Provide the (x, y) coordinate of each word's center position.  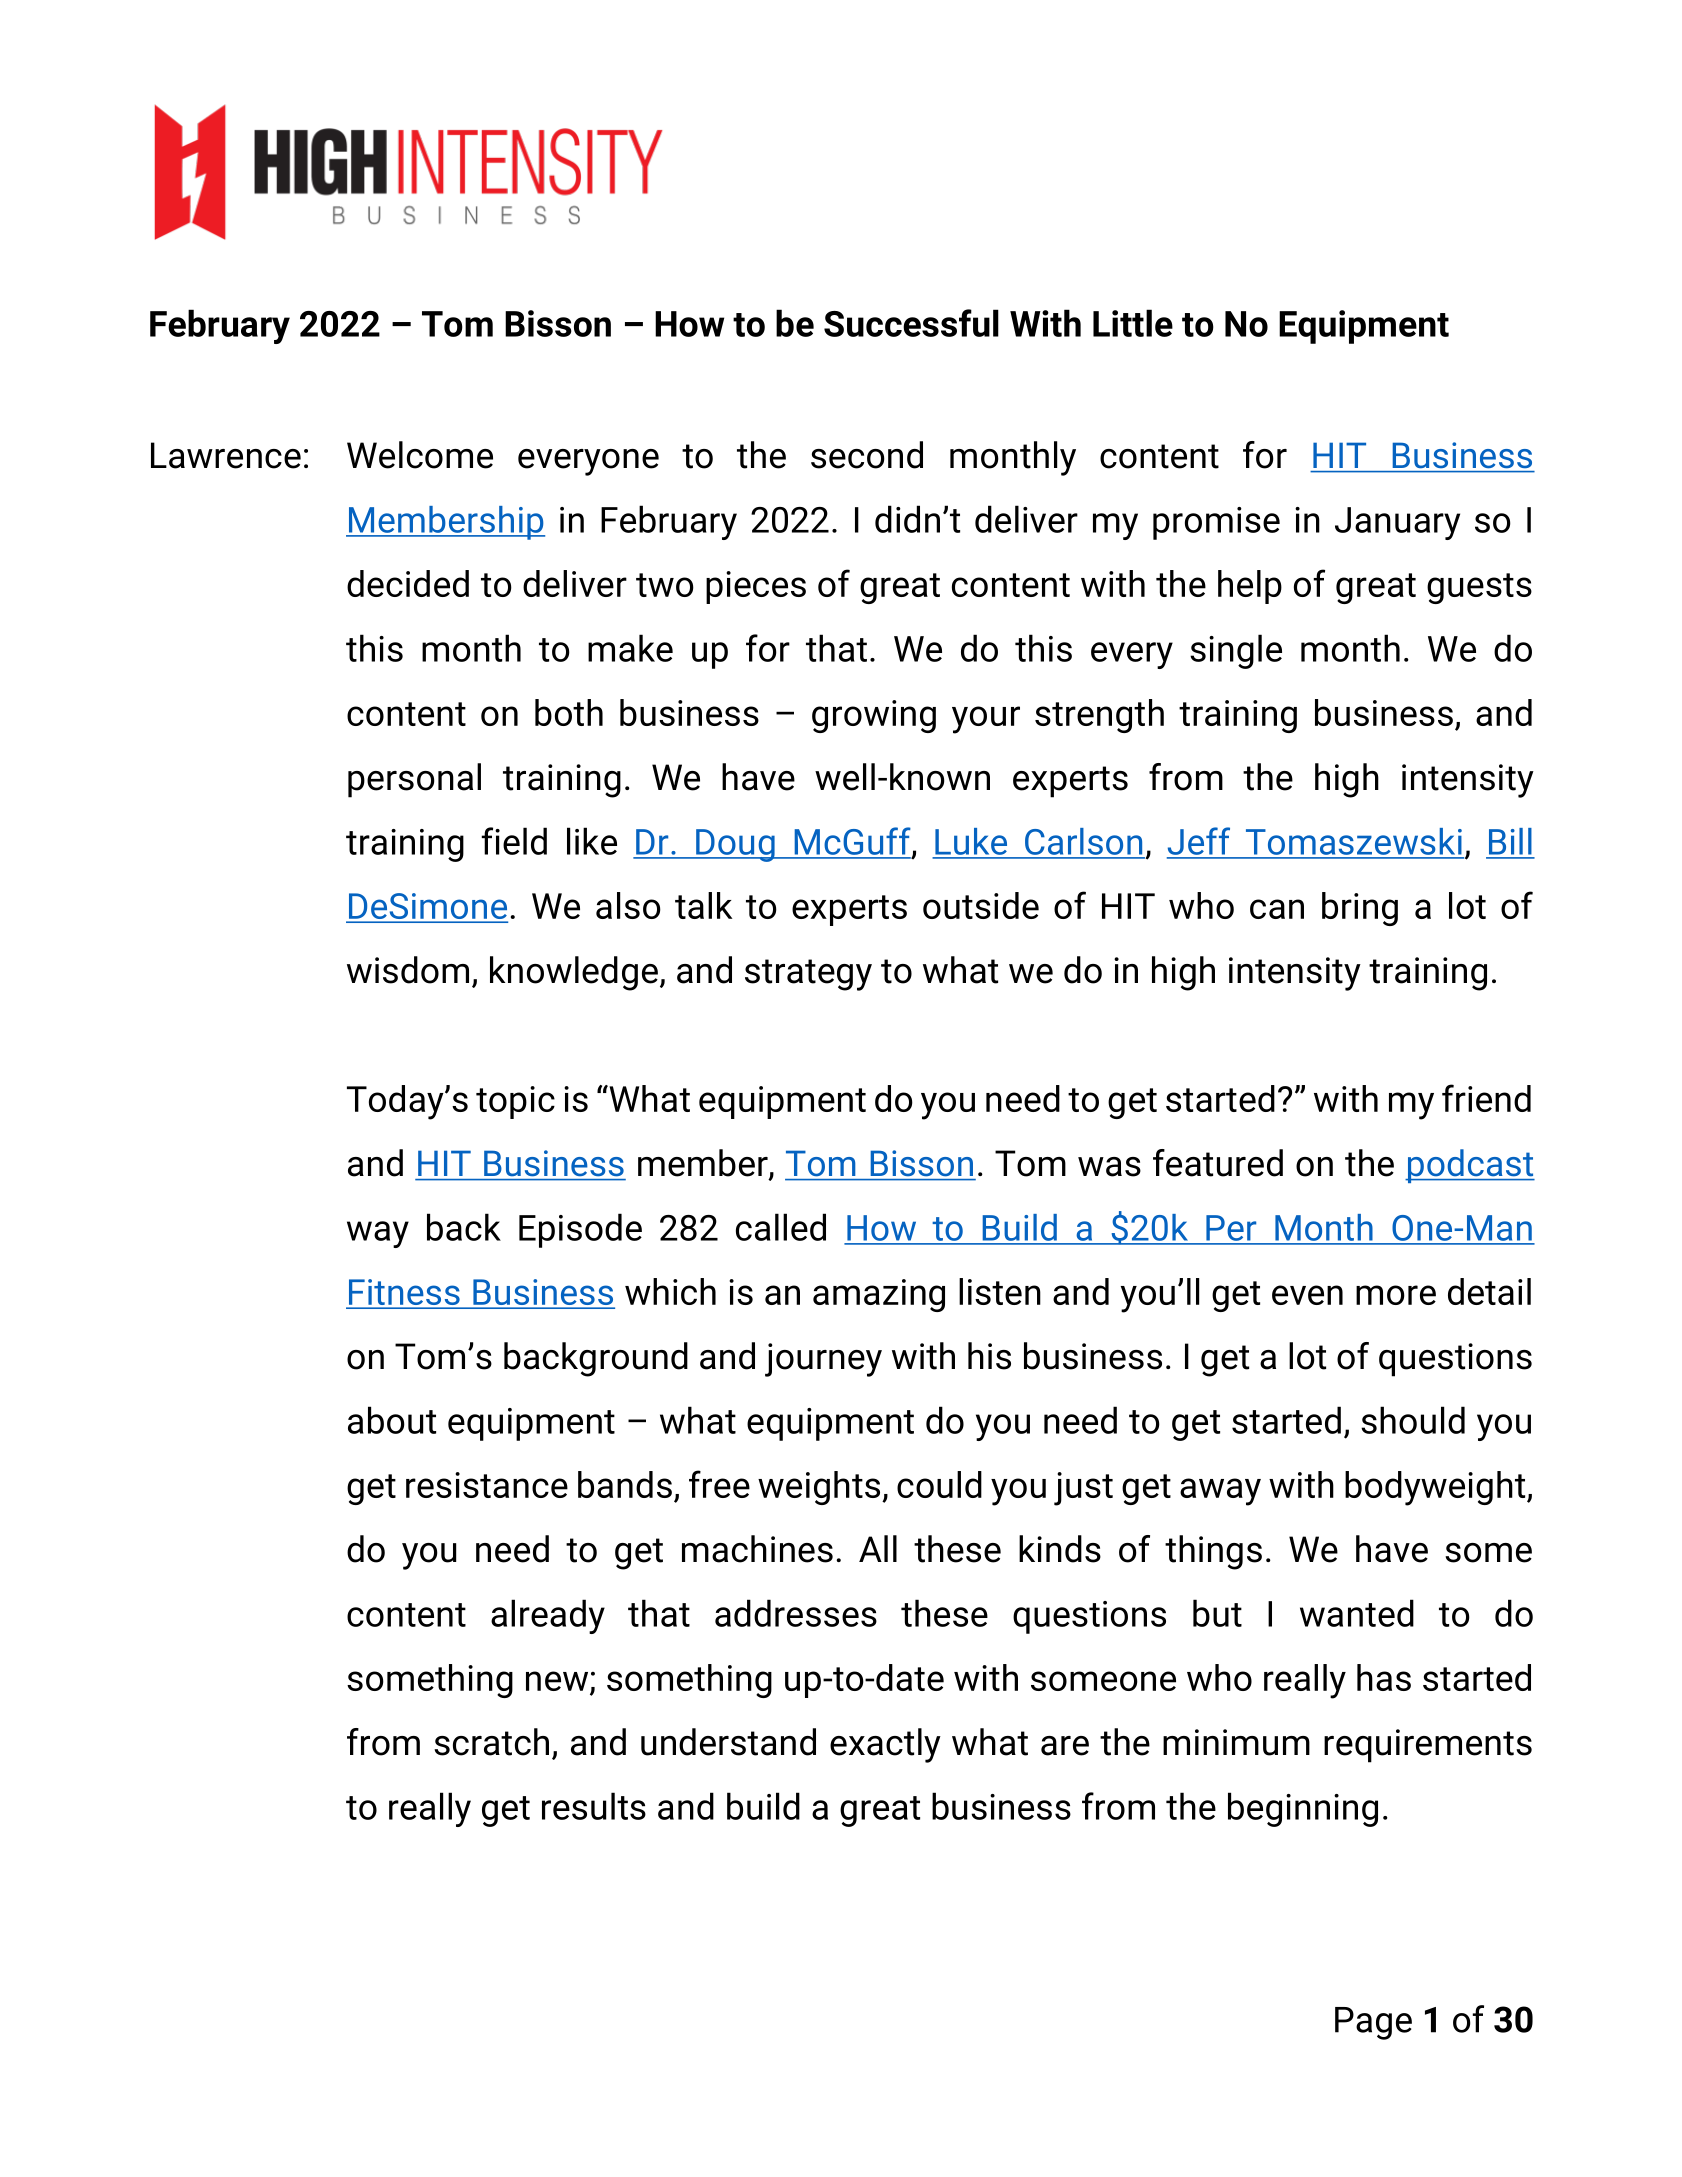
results (594, 1806)
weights (820, 1488)
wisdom (408, 970)
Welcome (420, 455)
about (392, 1420)
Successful (911, 323)
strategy (808, 975)
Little (1133, 323)
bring (1360, 909)
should (1413, 1420)
